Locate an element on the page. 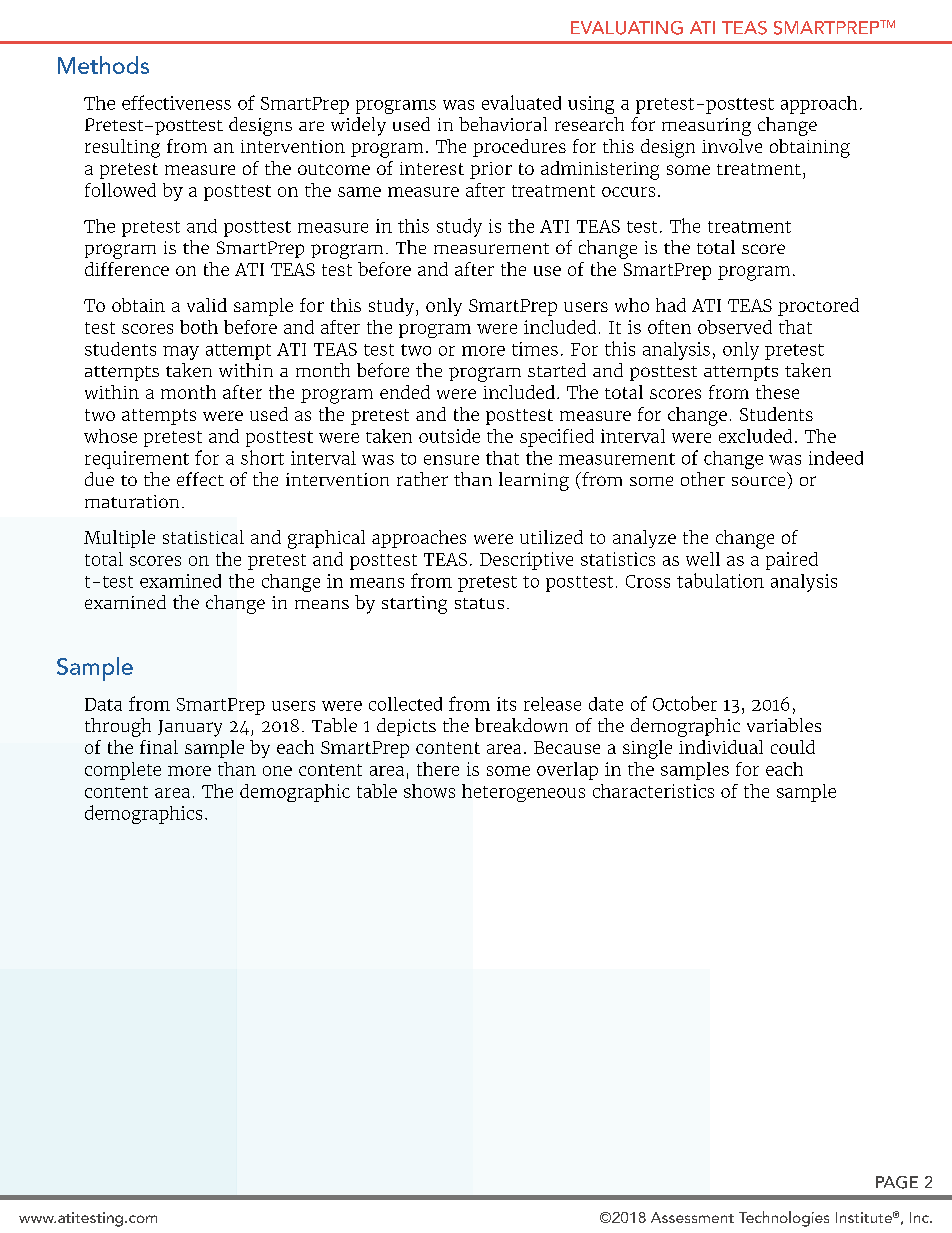 This page has width=952, height=1233. measuring is located at coordinates (706, 127).
